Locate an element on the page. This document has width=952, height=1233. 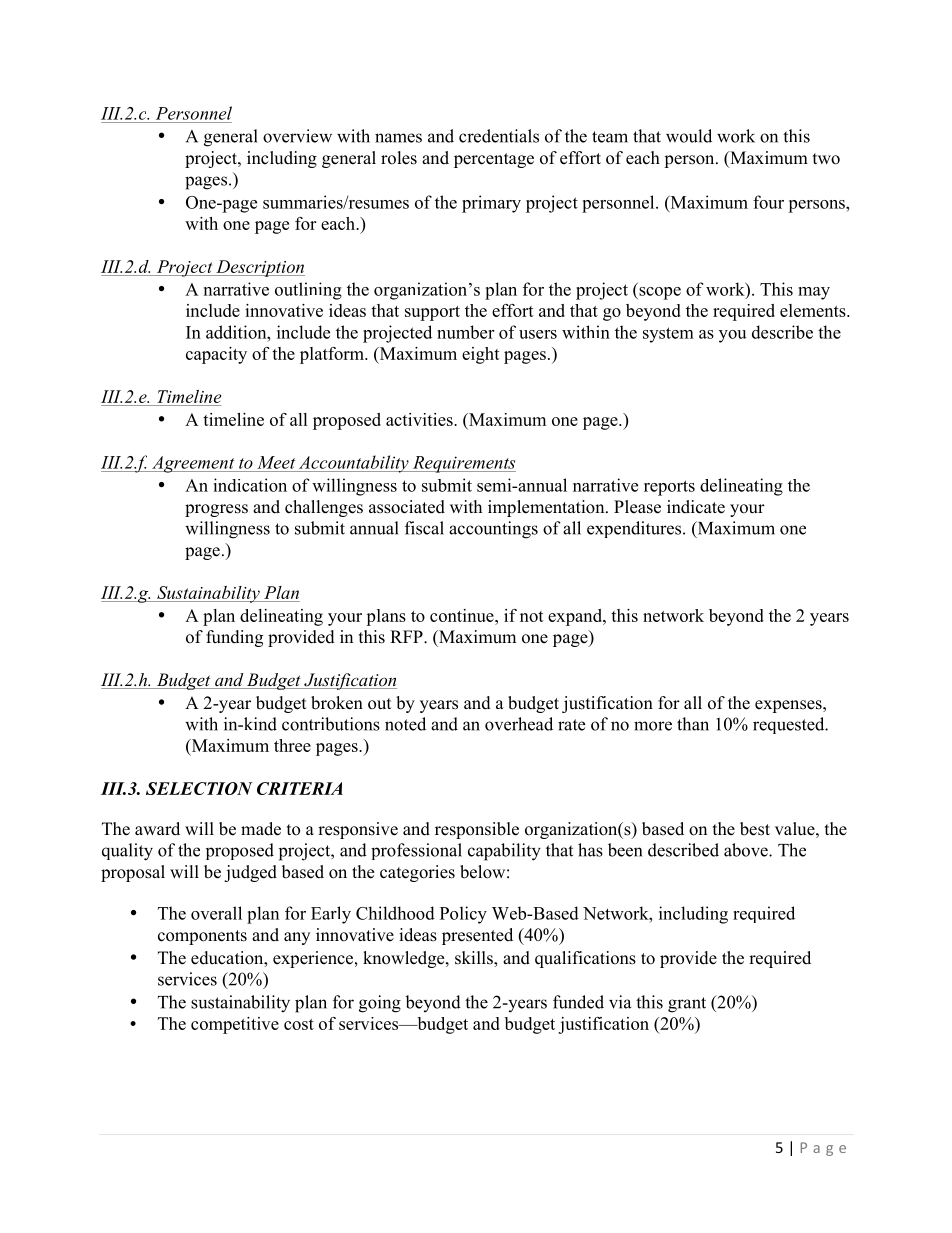
percentage is located at coordinates (494, 160).
